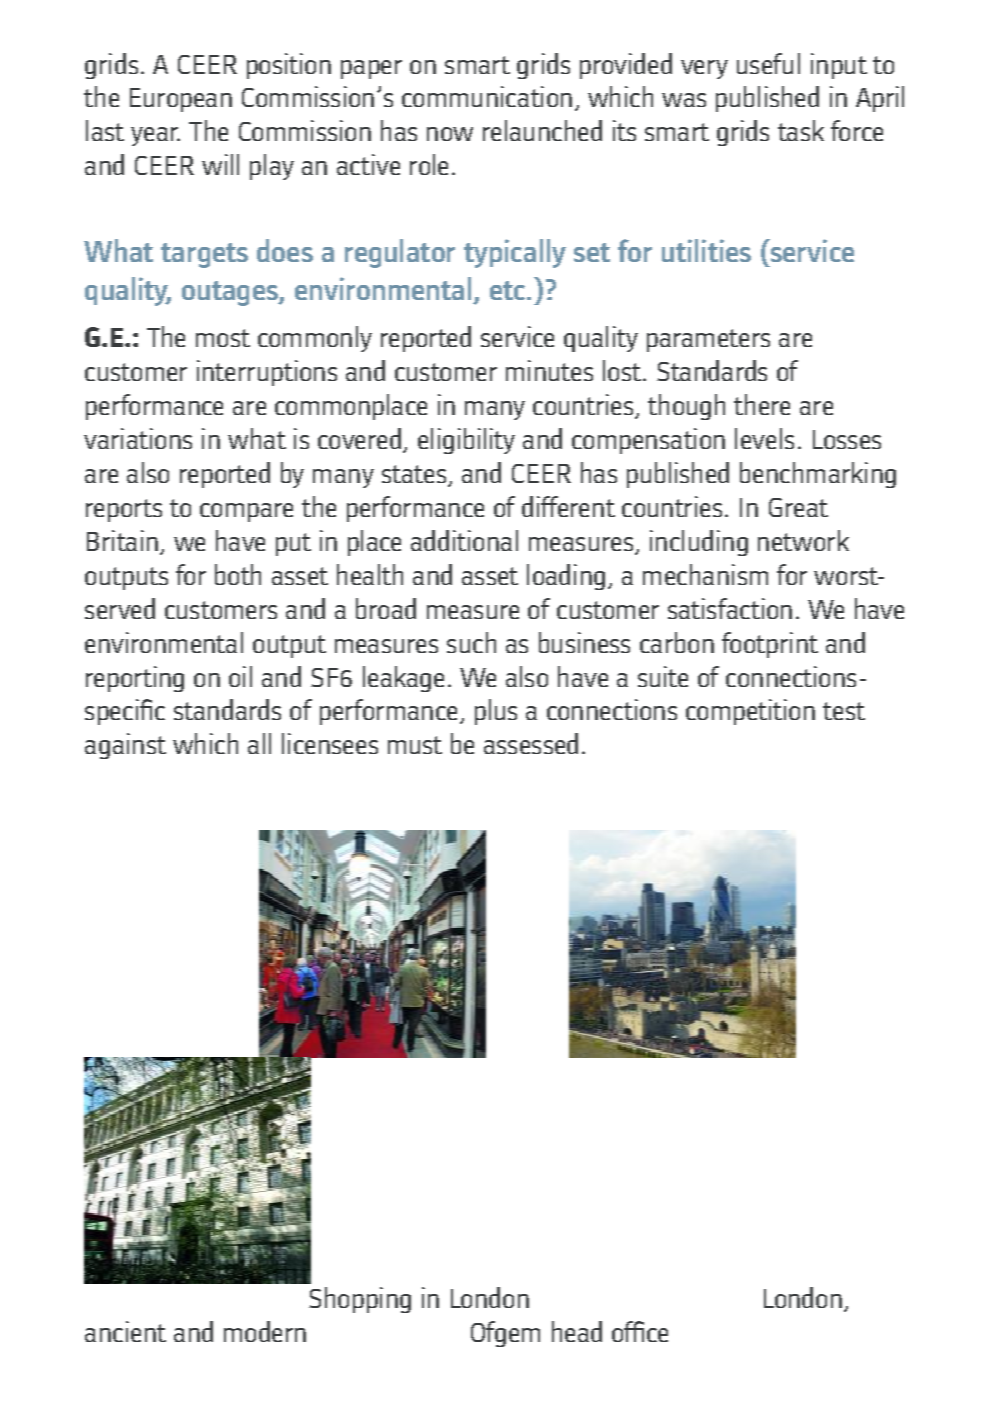 This document has width=994, height=1405. I want to click on European, so click(181, 100).
